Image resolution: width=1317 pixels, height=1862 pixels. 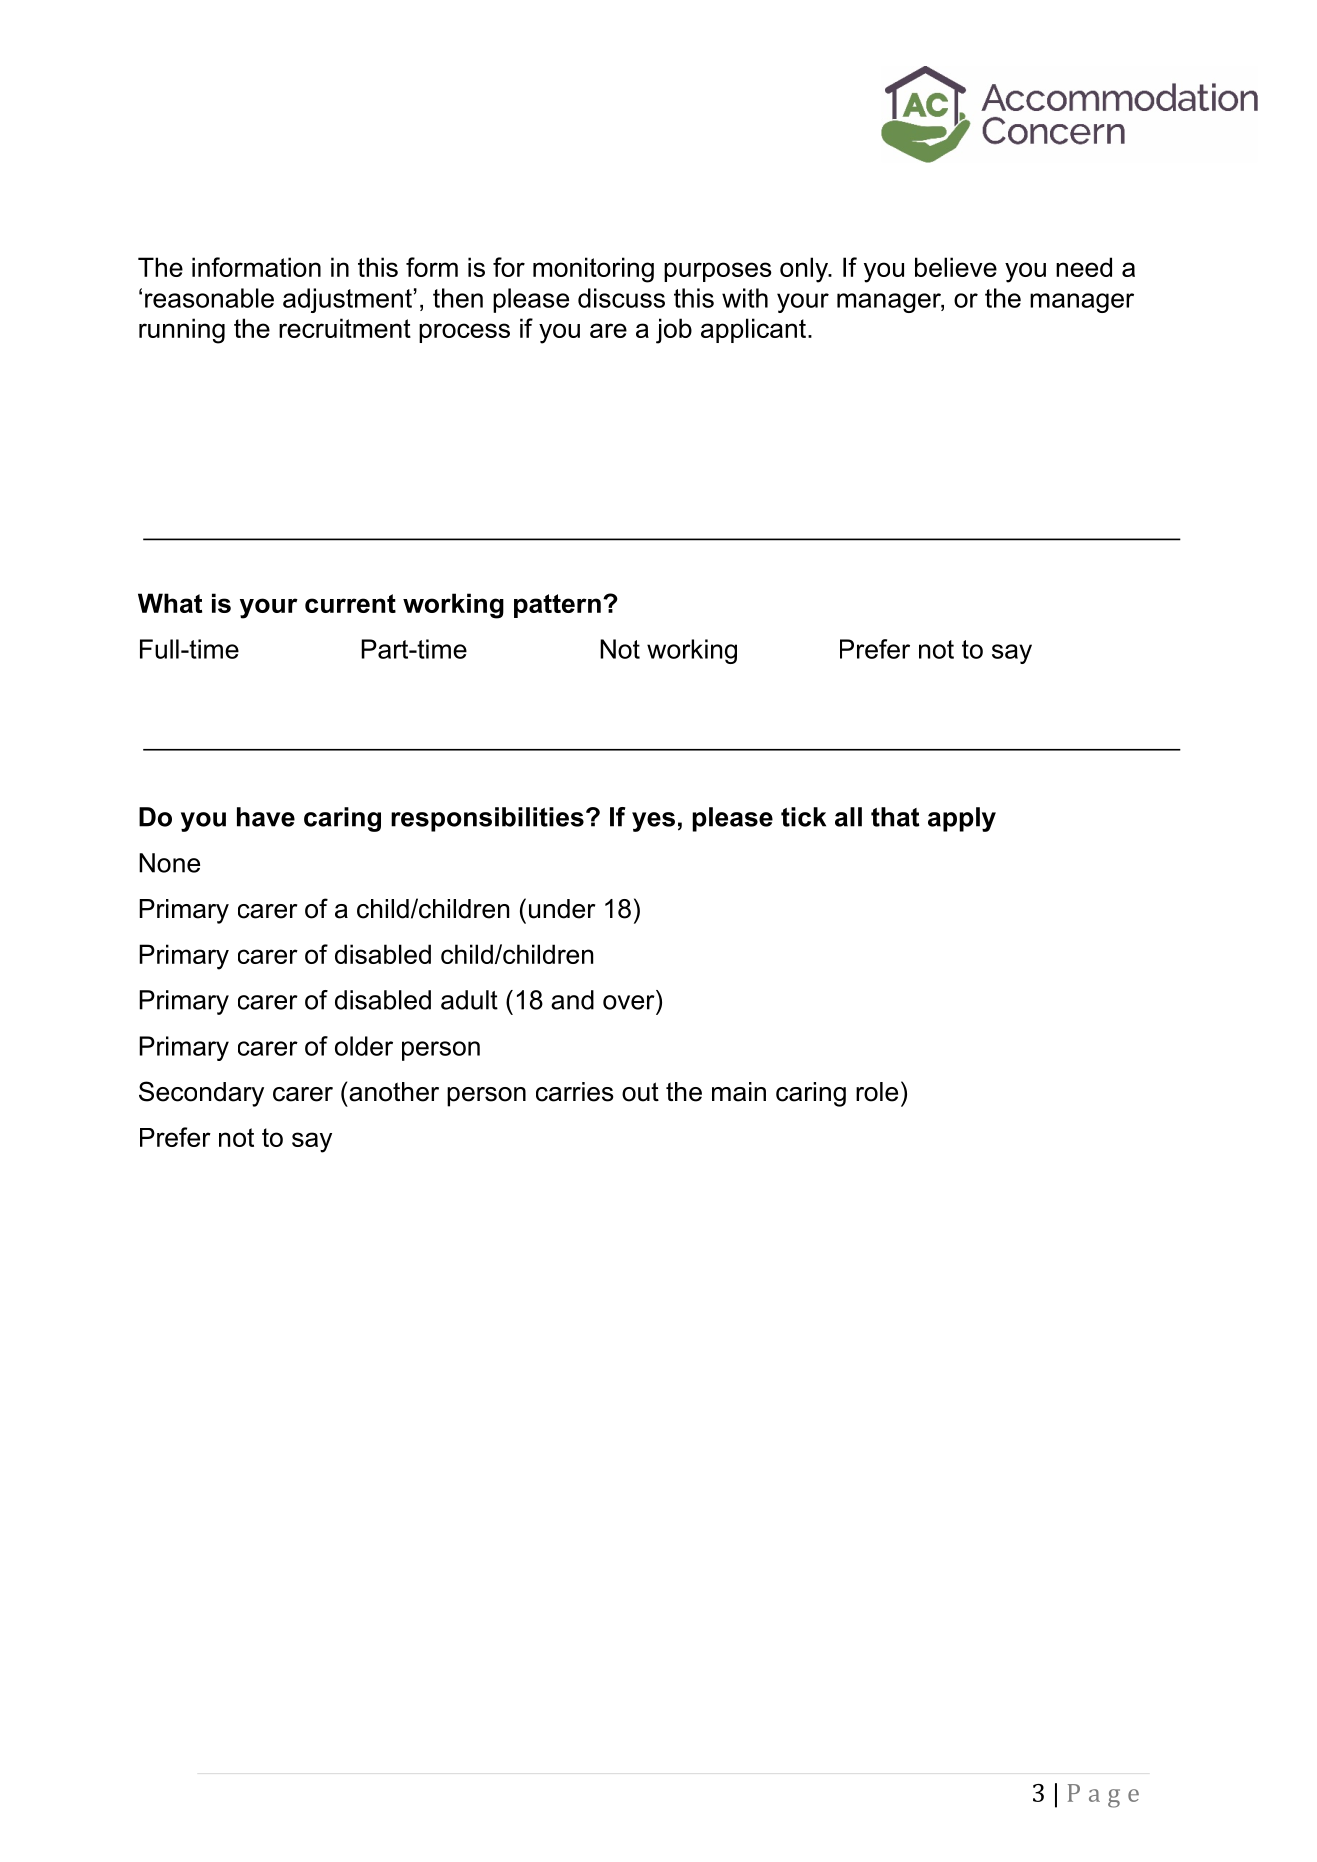 I want to click on out, so click(x=640, y=1092).
